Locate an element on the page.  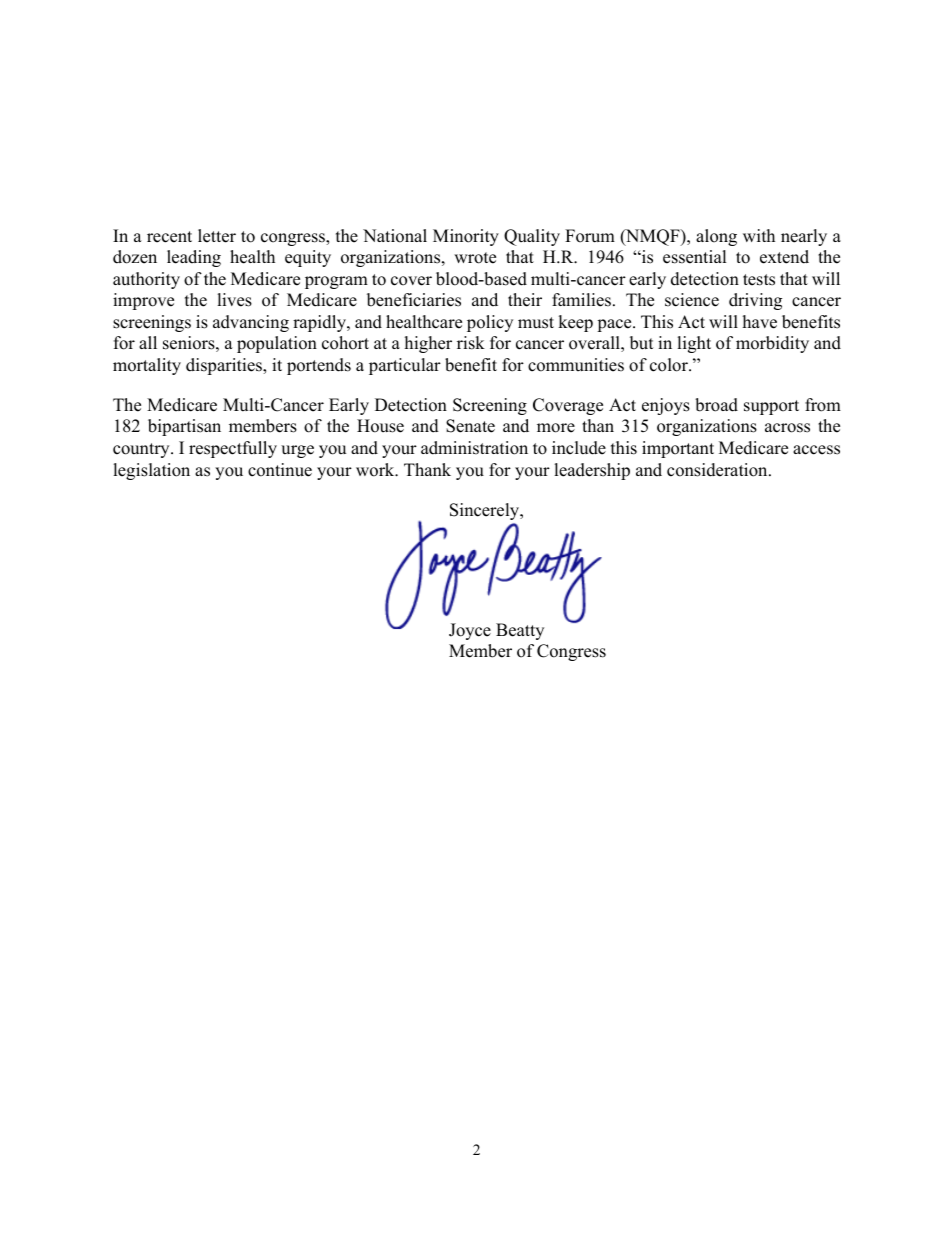
across is located at coordinates (787, 428).
